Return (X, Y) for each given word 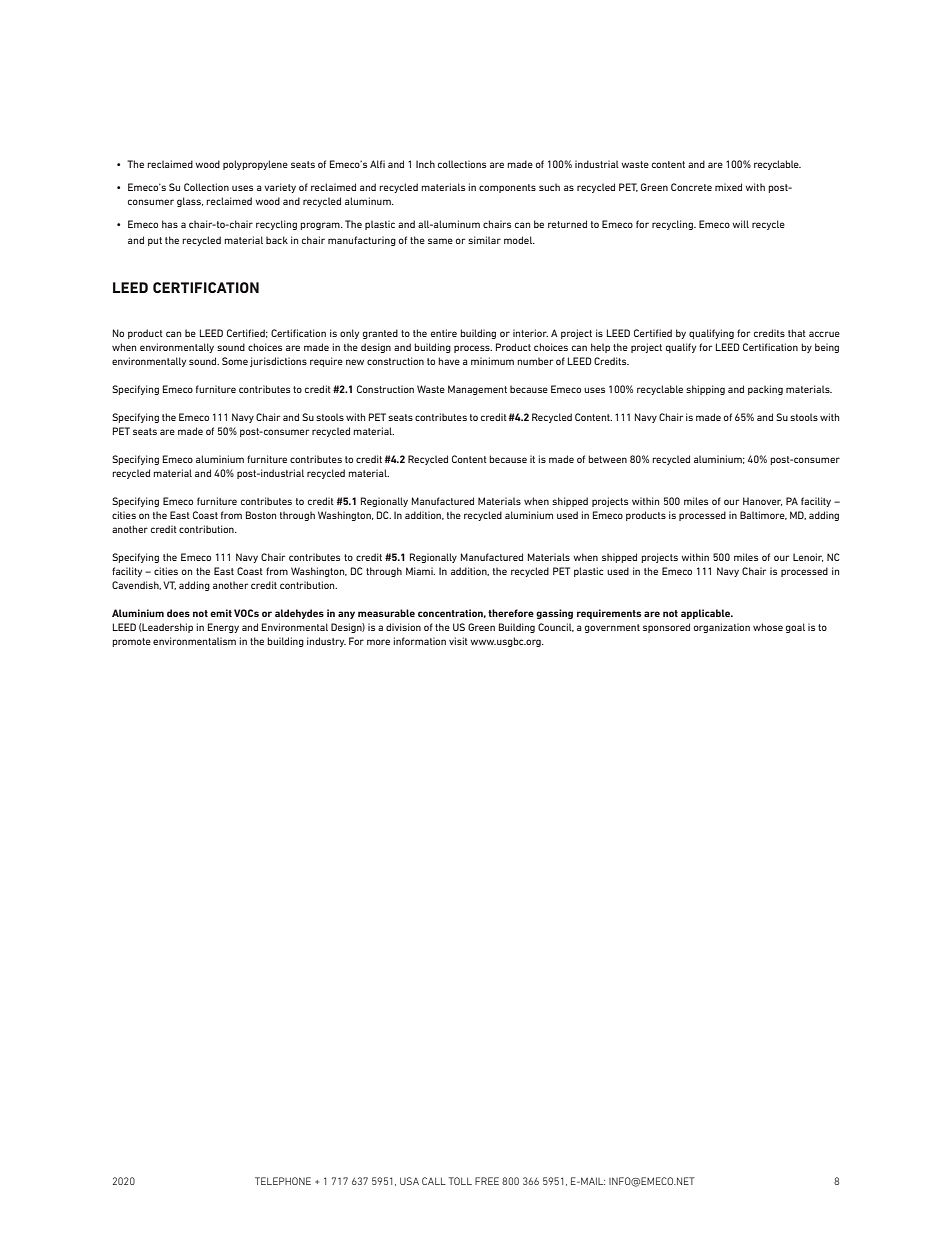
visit (458, 641)
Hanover (762, 501)
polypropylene (255, 165)
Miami (420, 571)
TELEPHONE (283, 1181)
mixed (728, 187)
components (507, 188)
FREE (487, 1181)
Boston (261, 515)
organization (722, 628)
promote (131, 642)
